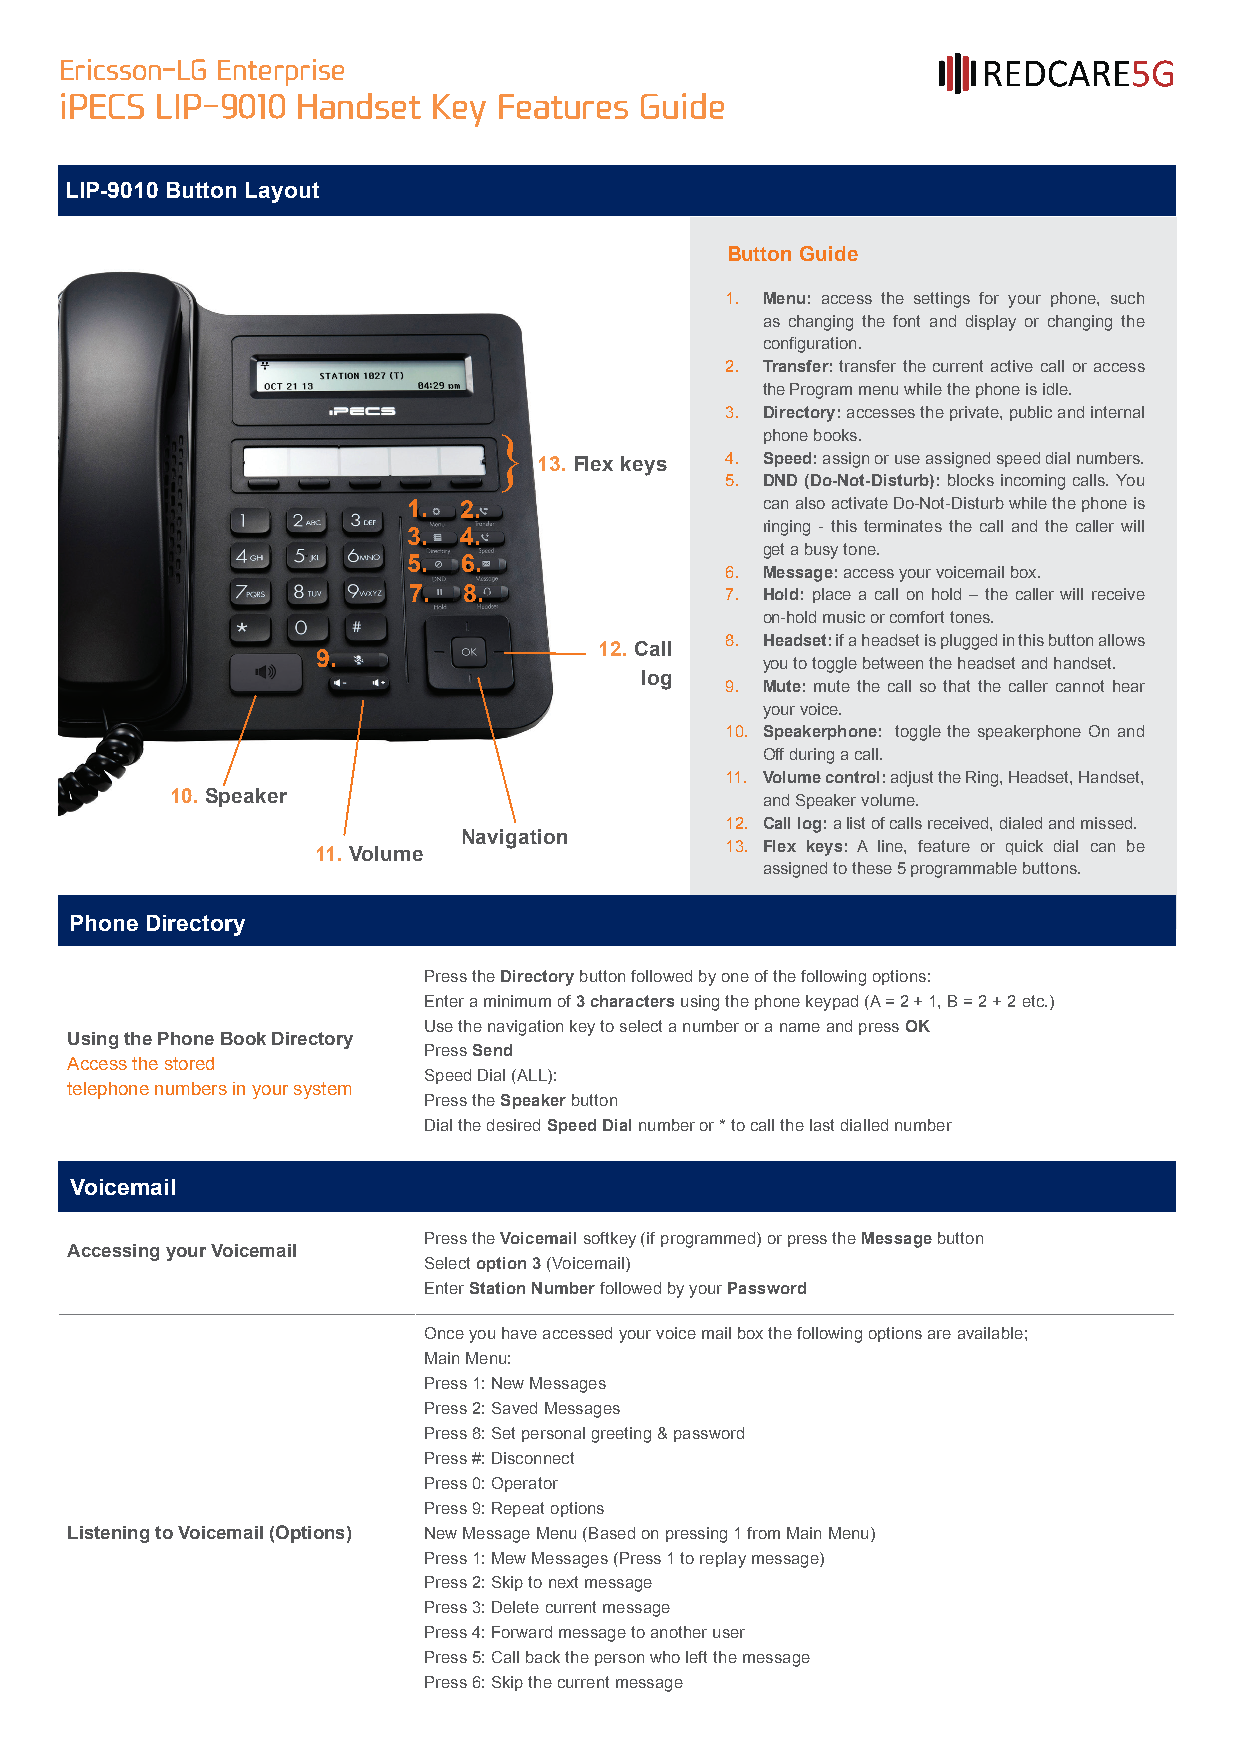 This image has width=1235, height=1747. Describe the element at coordinates (679, 1632) in the image. I see `another` at that location.
